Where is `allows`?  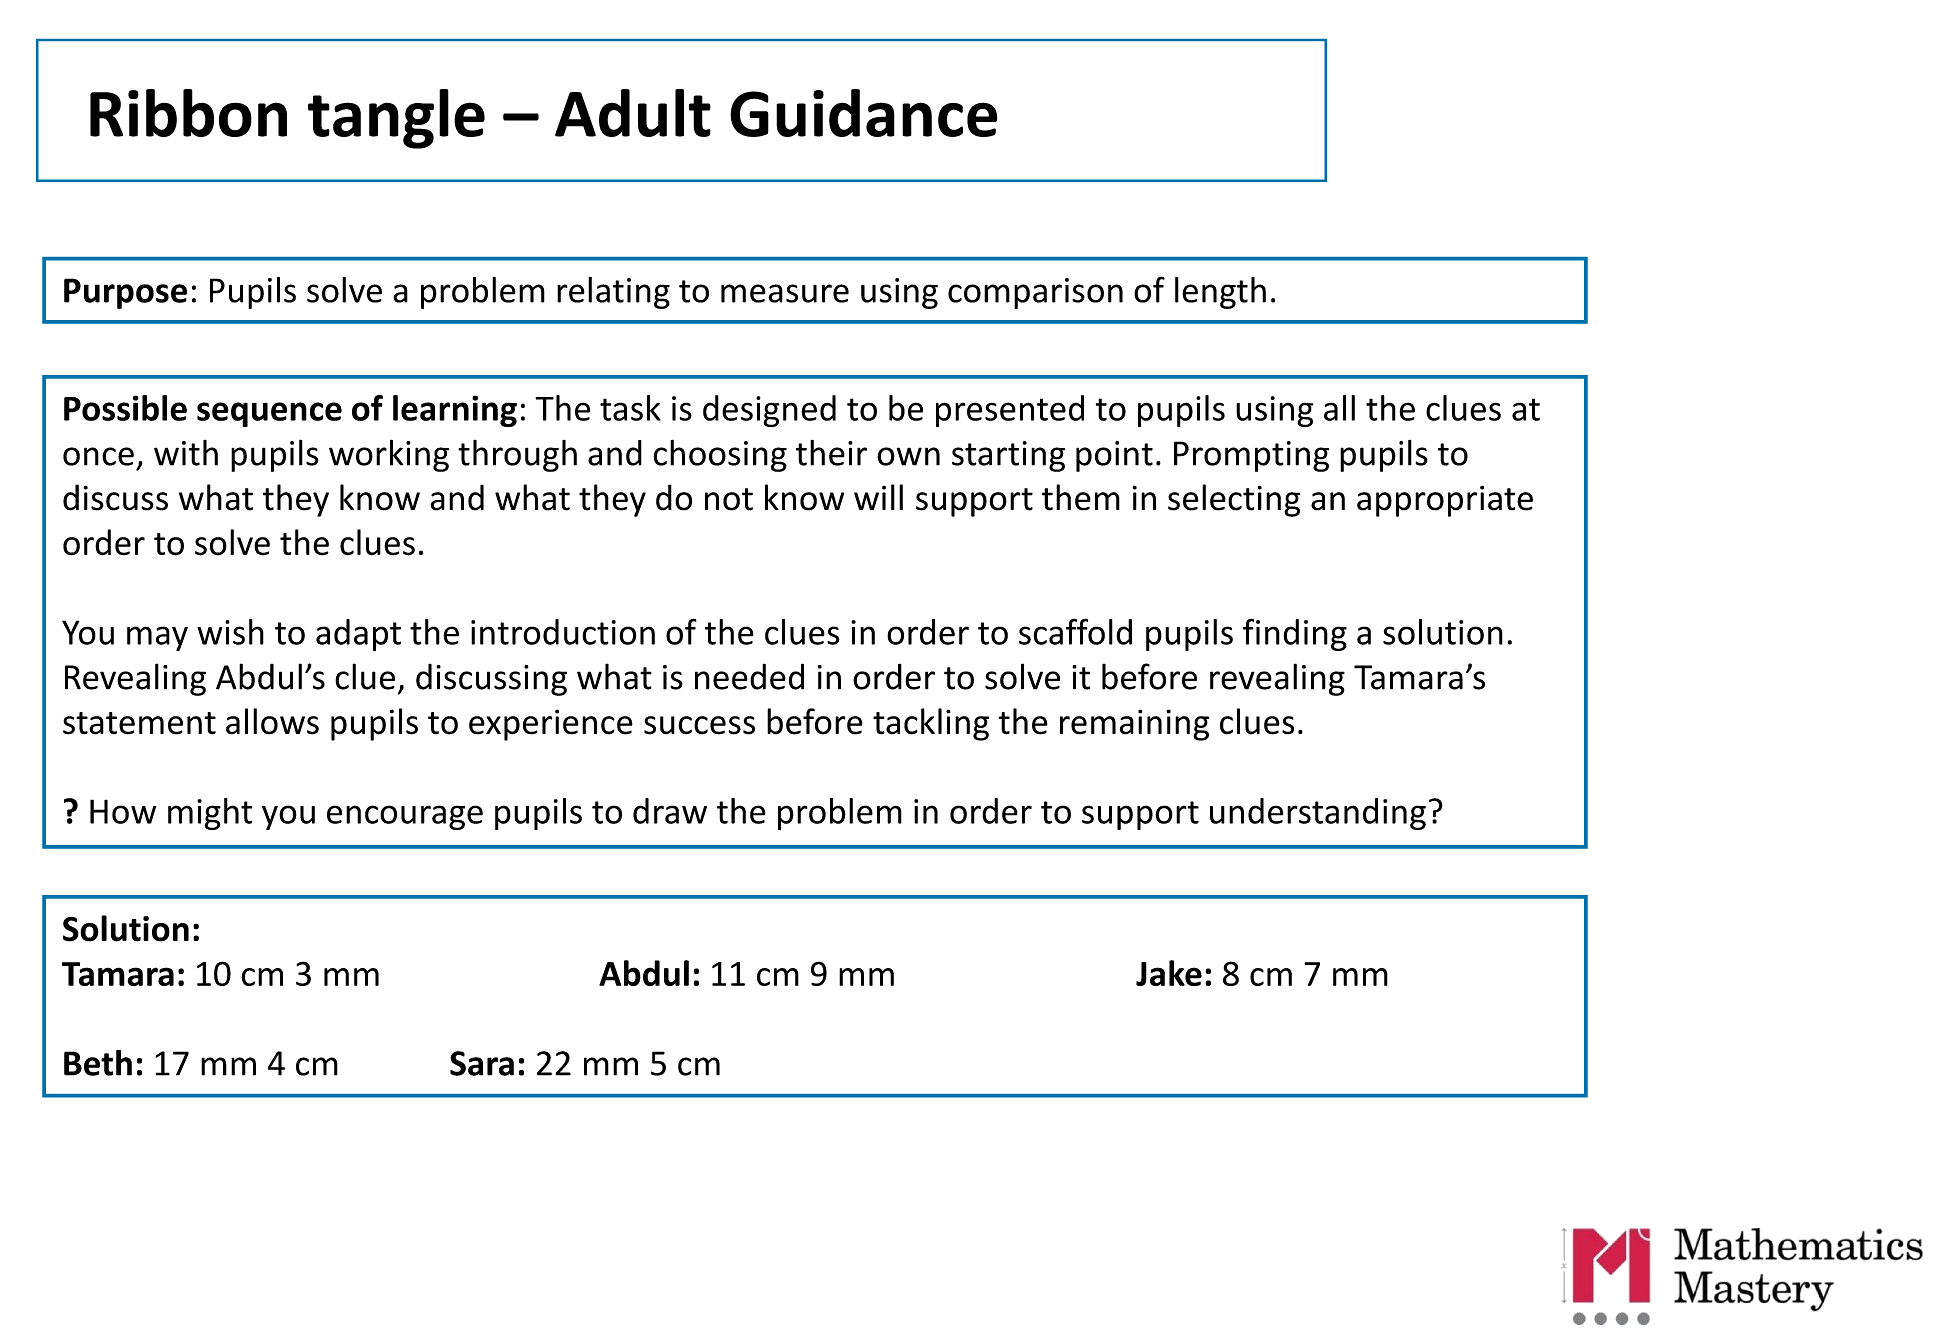 allows is located at coordinates (272, 721).
